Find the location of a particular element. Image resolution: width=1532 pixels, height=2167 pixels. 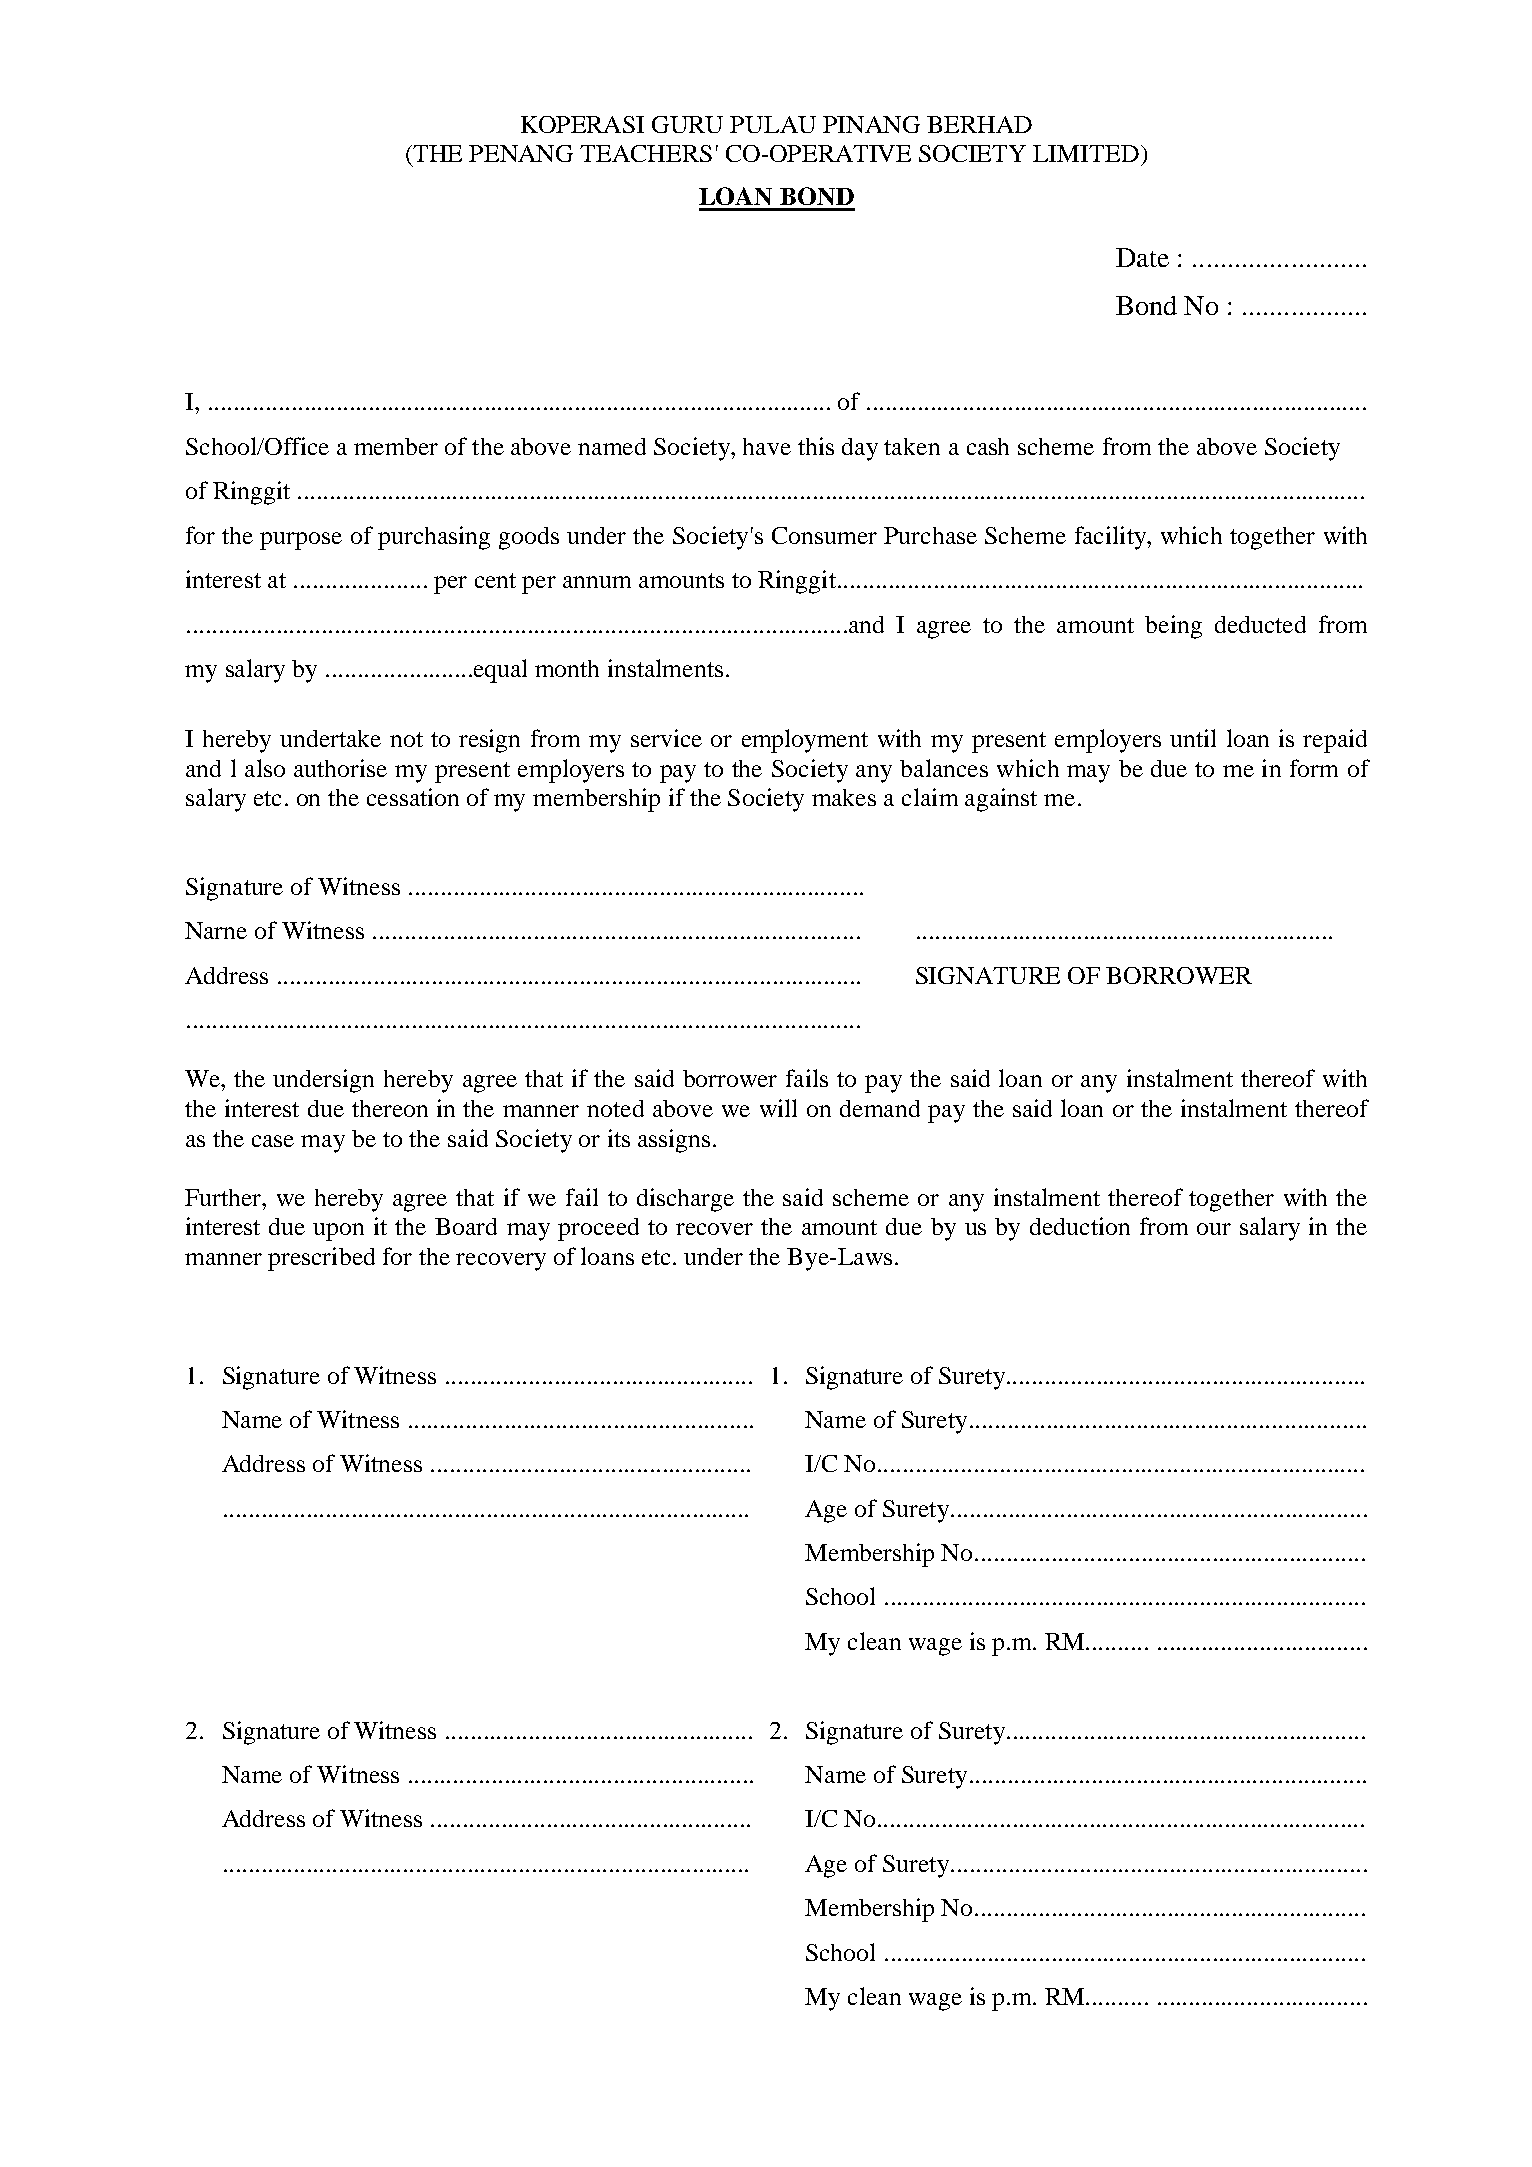

until is located at coordinates (1193, 738).
